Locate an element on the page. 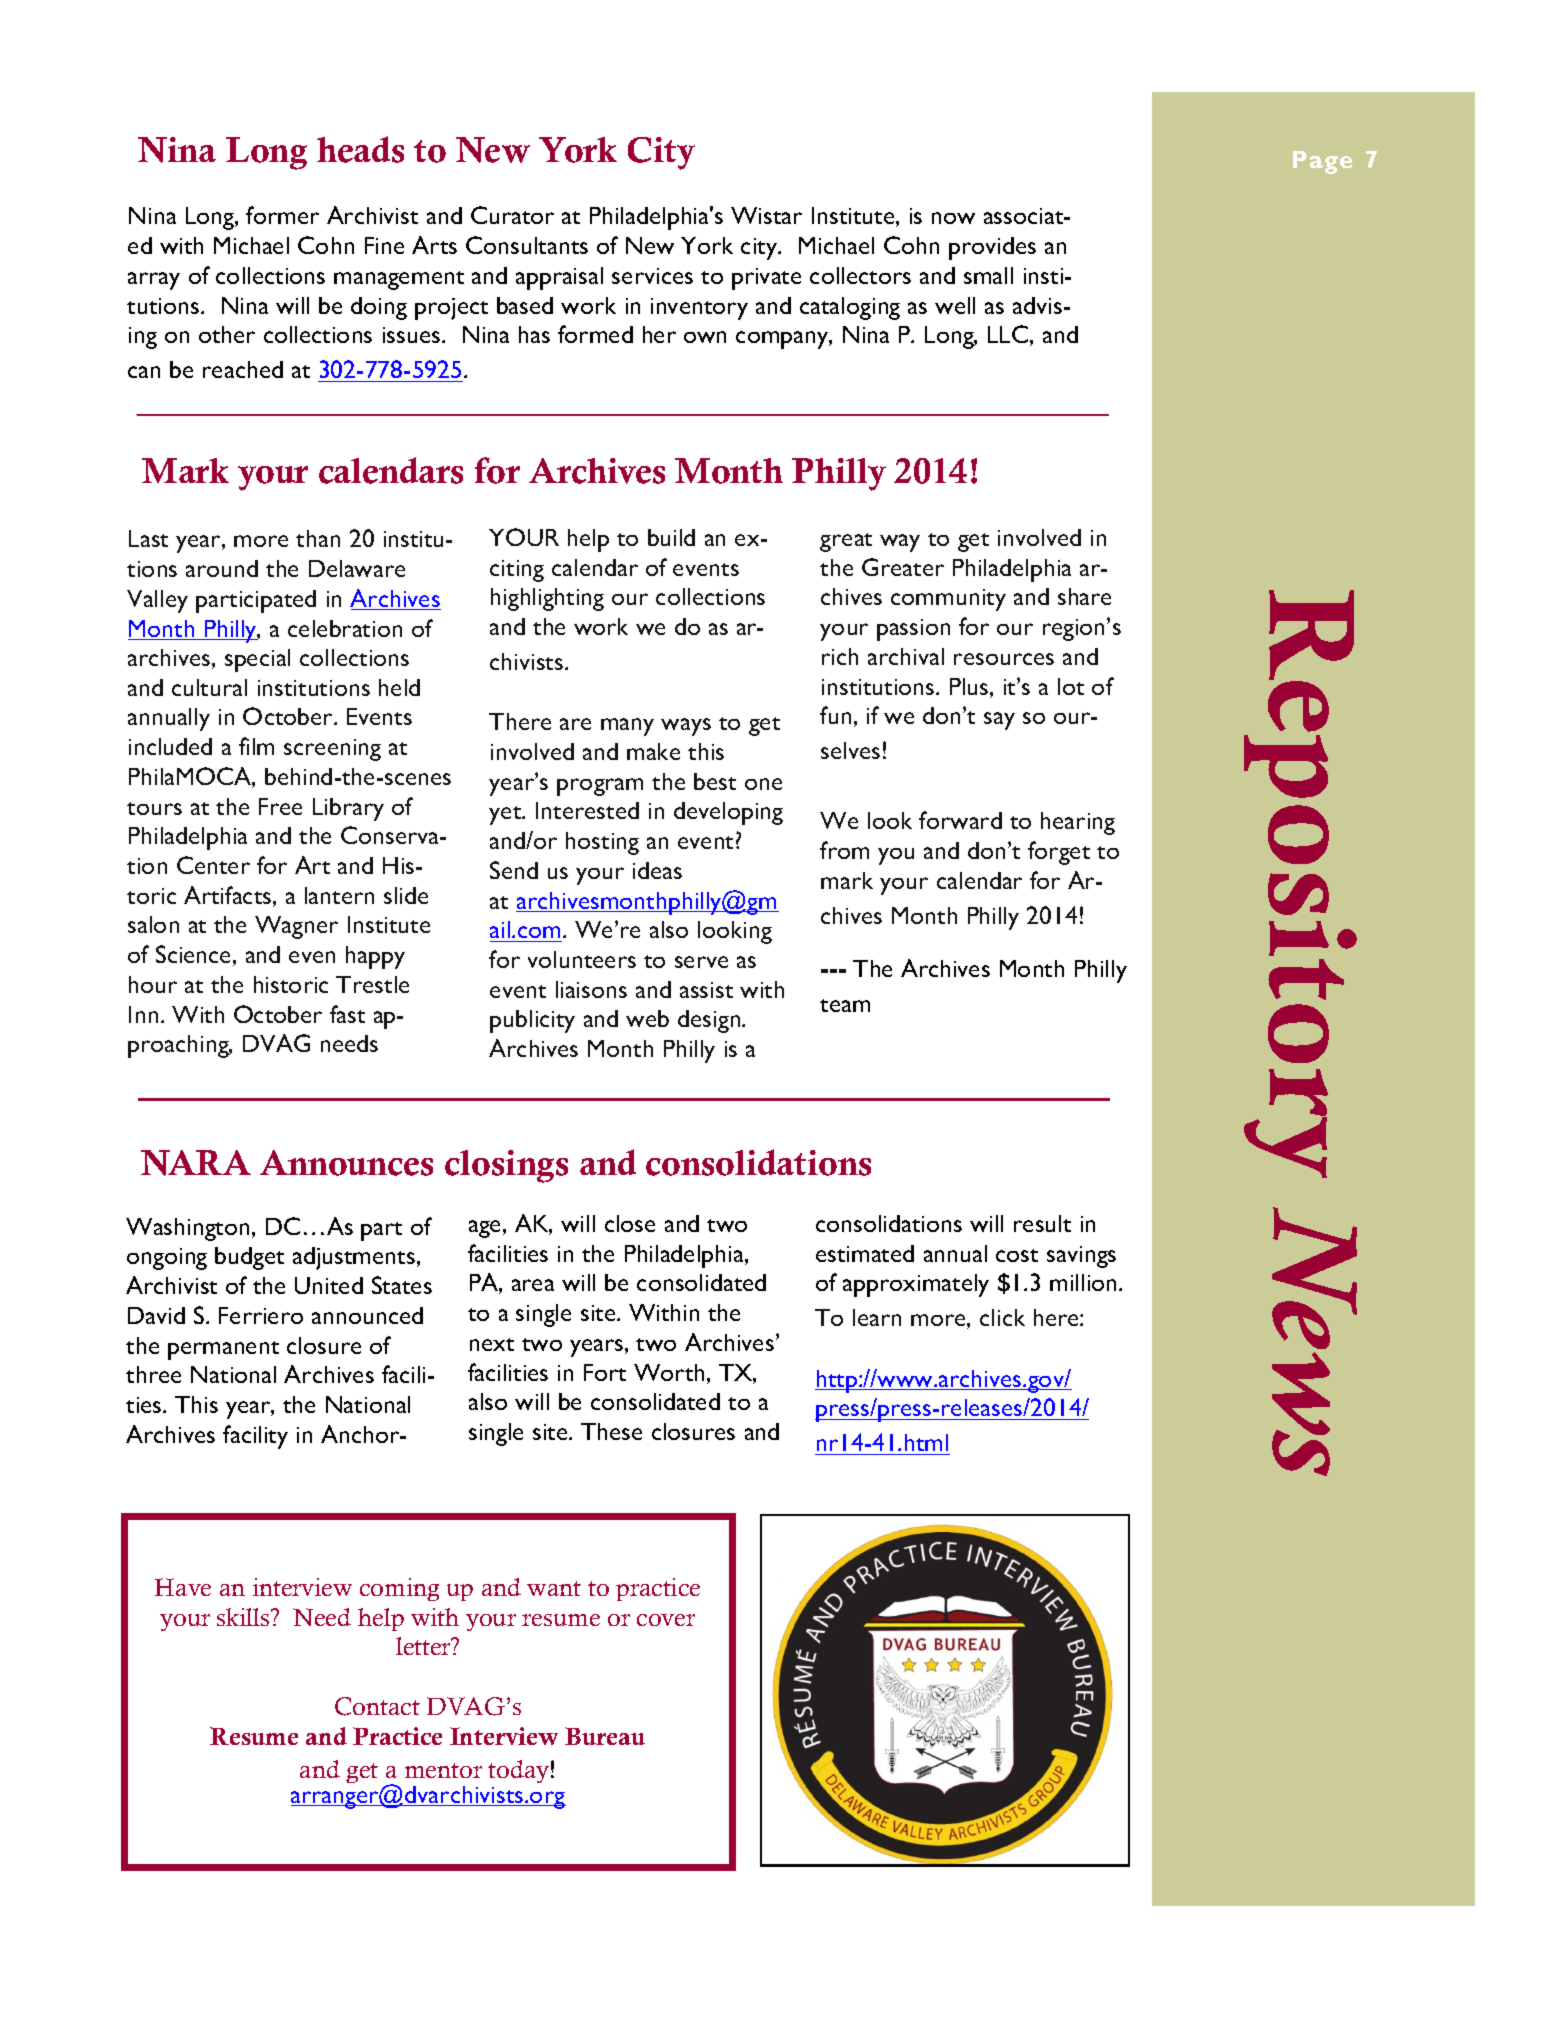  cover is located at coordinates (666, 1620).
